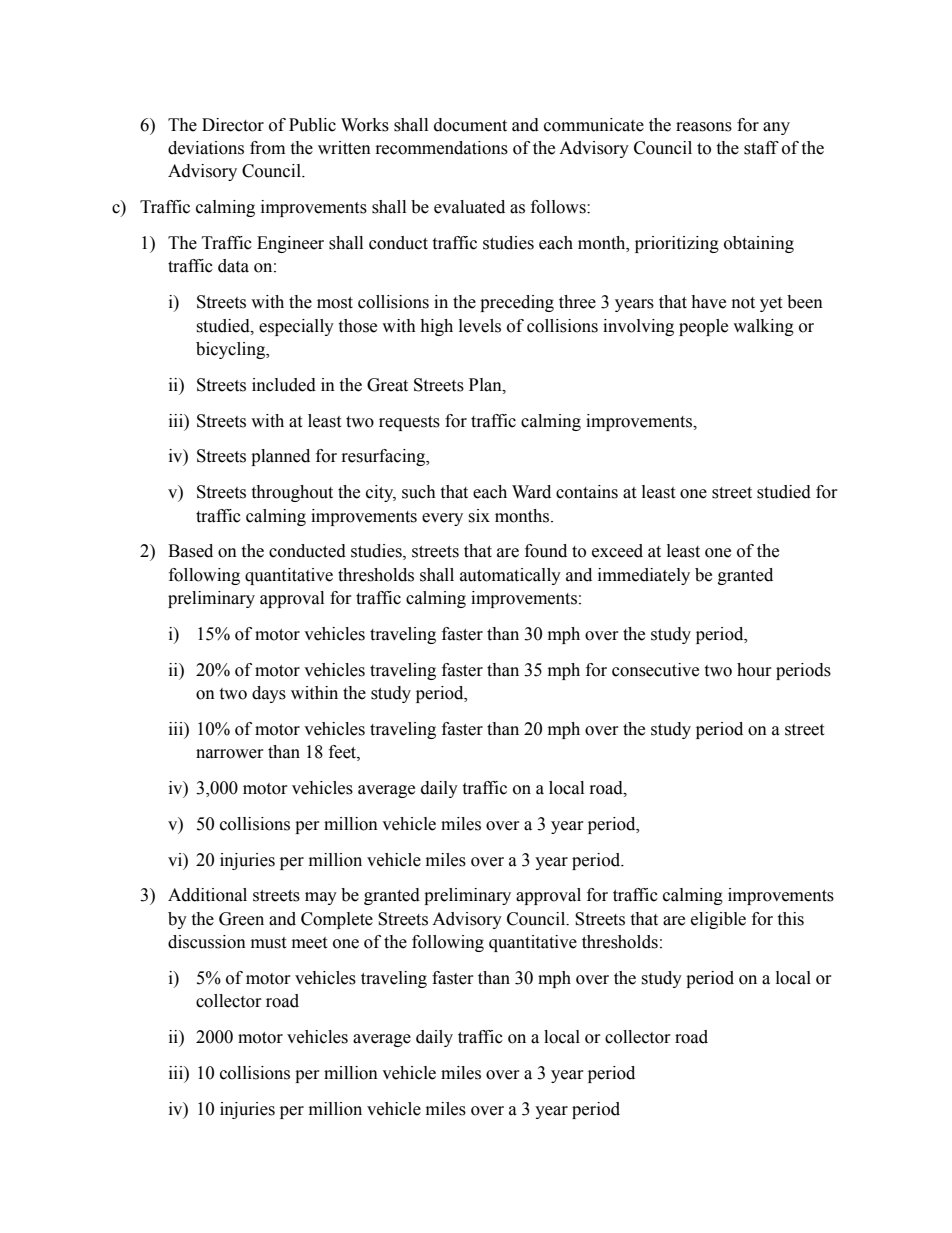  I want to click on consecutive, so click(655, 670).
